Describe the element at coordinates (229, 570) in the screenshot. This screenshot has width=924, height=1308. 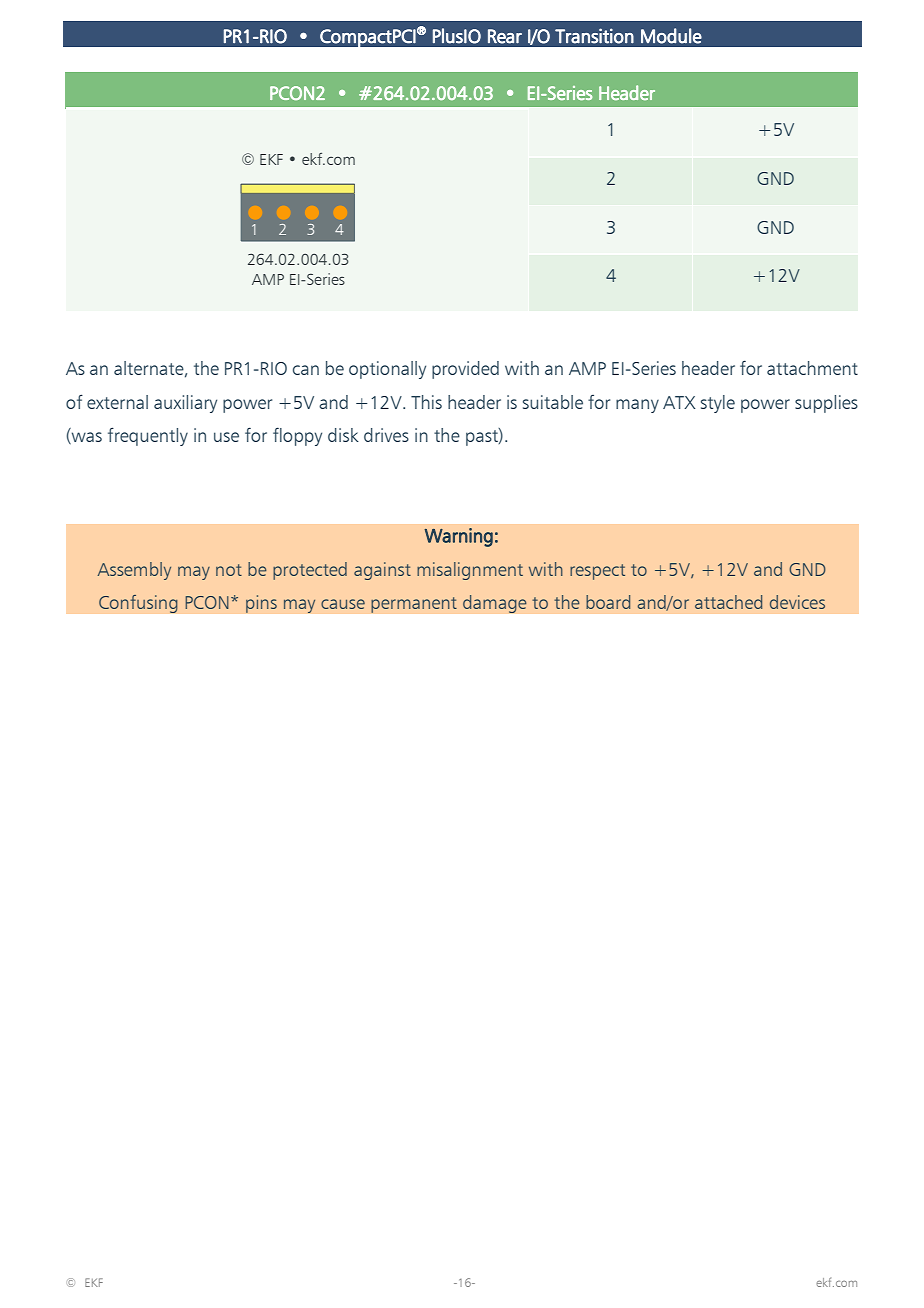
I see `not` at that location.
